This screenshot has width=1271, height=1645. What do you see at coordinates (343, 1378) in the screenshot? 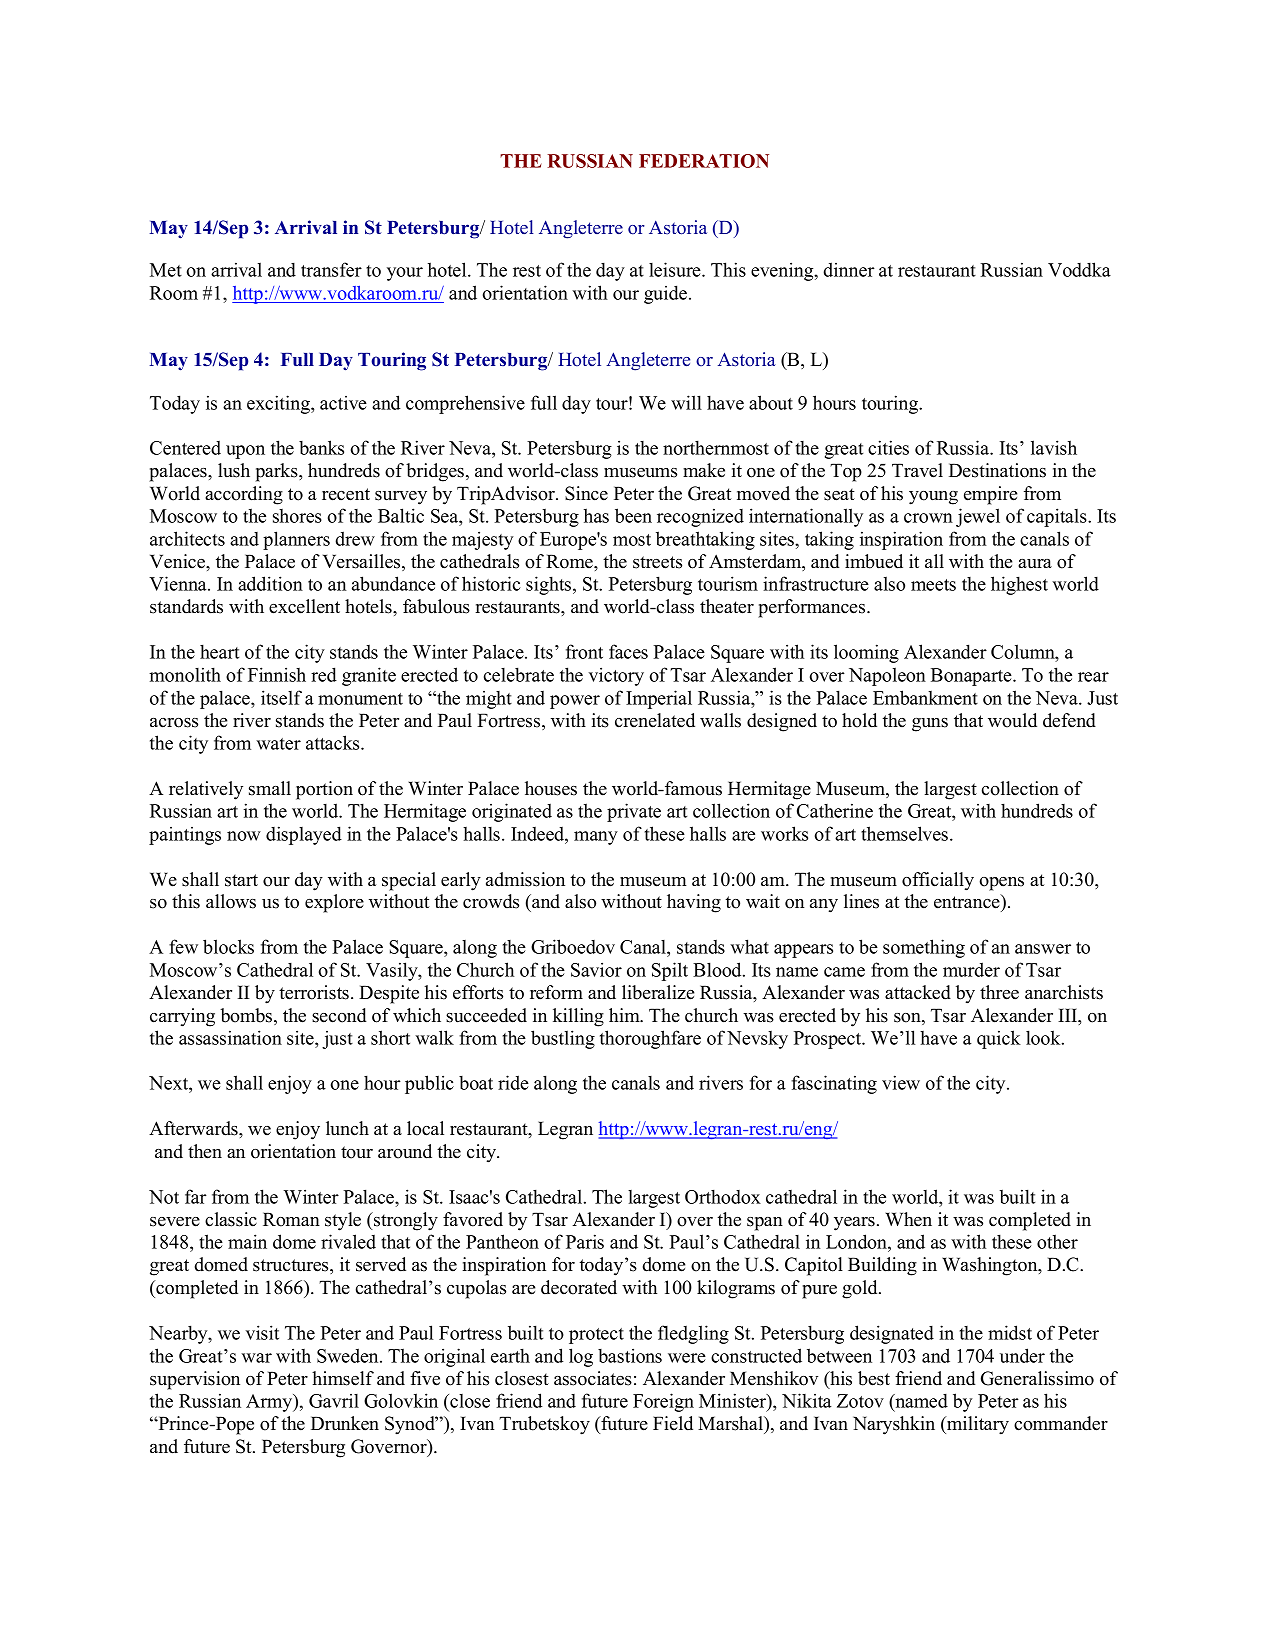
I see `himself` at bounding box center [343, 1378].
